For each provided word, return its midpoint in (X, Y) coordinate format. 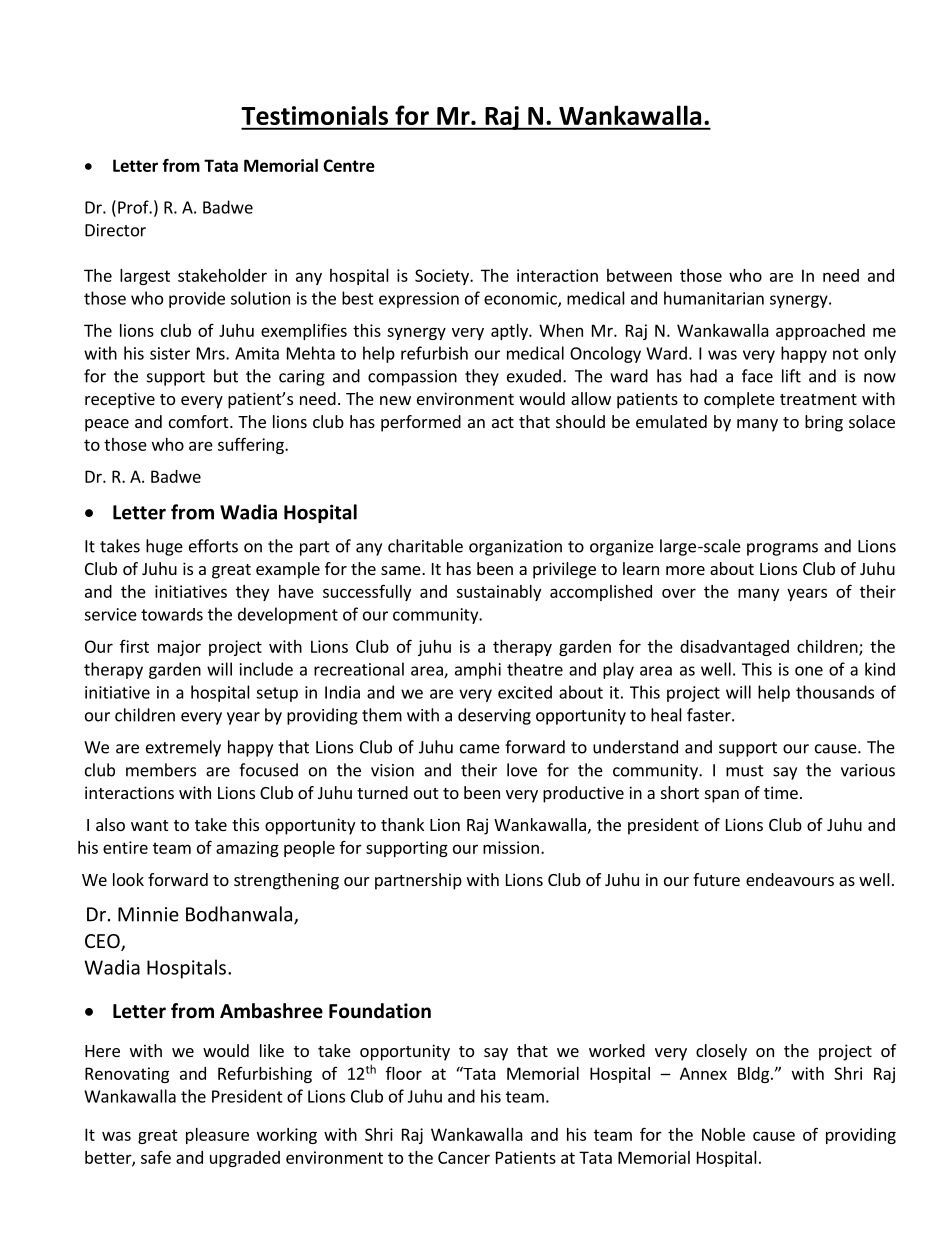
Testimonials (314, 115)
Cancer (464, 1157)
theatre (535, 669)
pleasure (217, 1136)
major (179, 648)
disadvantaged (734, 648)
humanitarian (714, 298)
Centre (349, 165)
